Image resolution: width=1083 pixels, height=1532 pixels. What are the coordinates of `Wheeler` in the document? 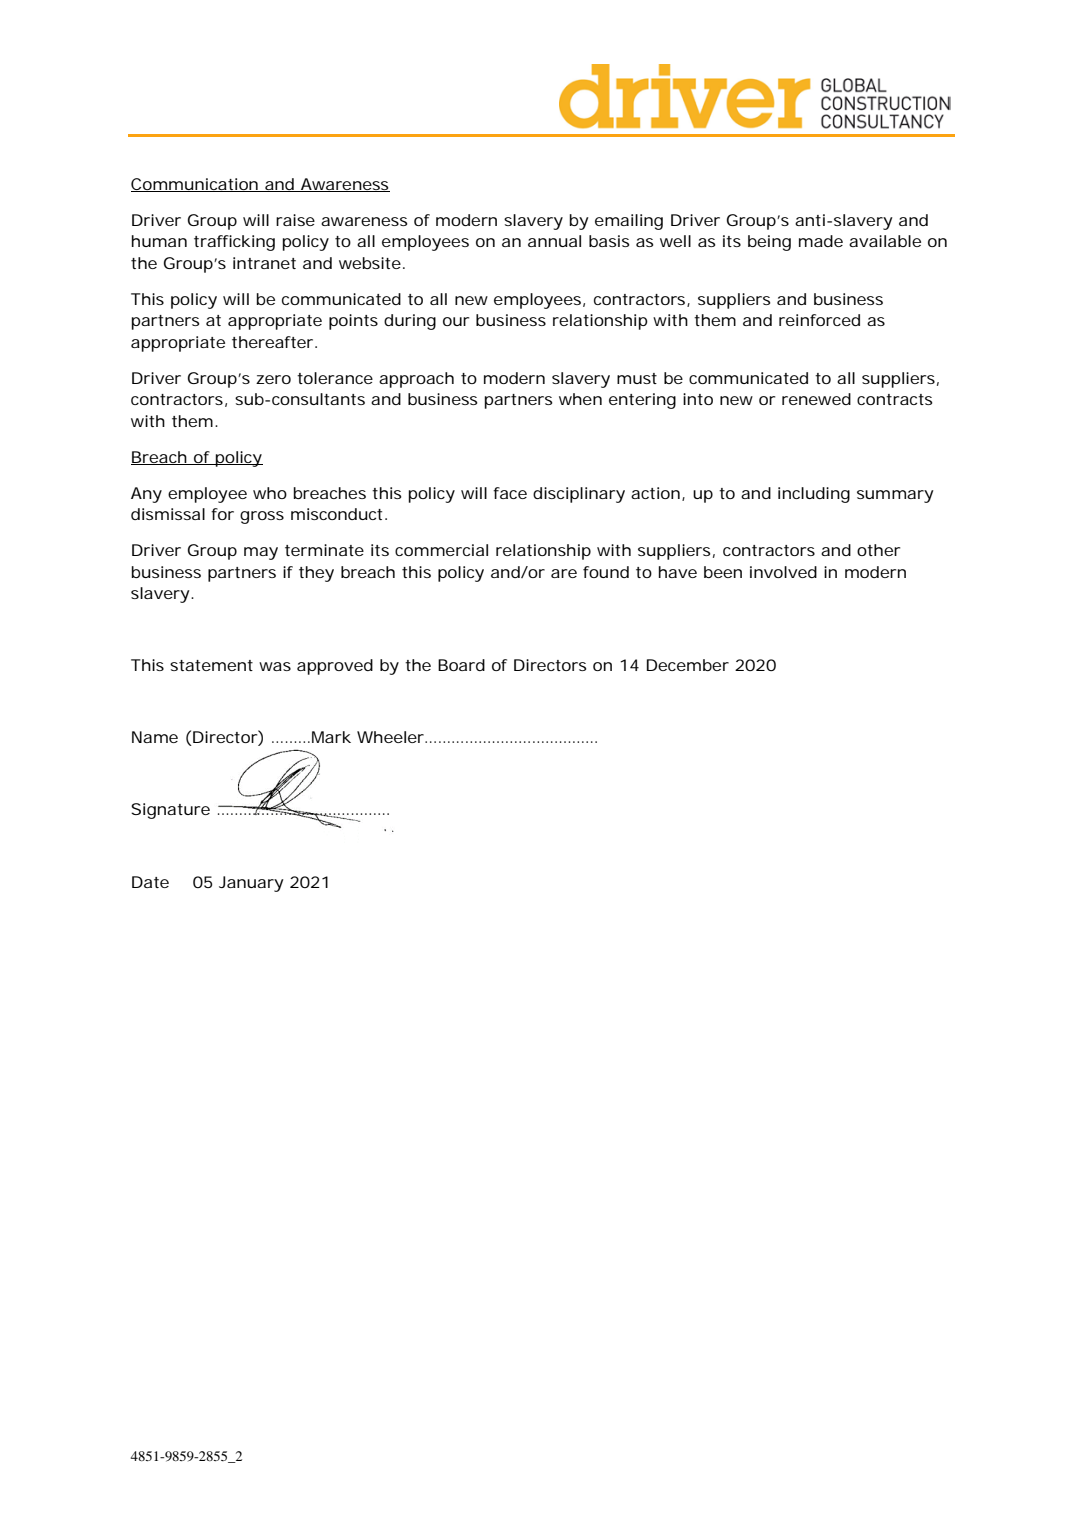 It's located at (391, 737).
